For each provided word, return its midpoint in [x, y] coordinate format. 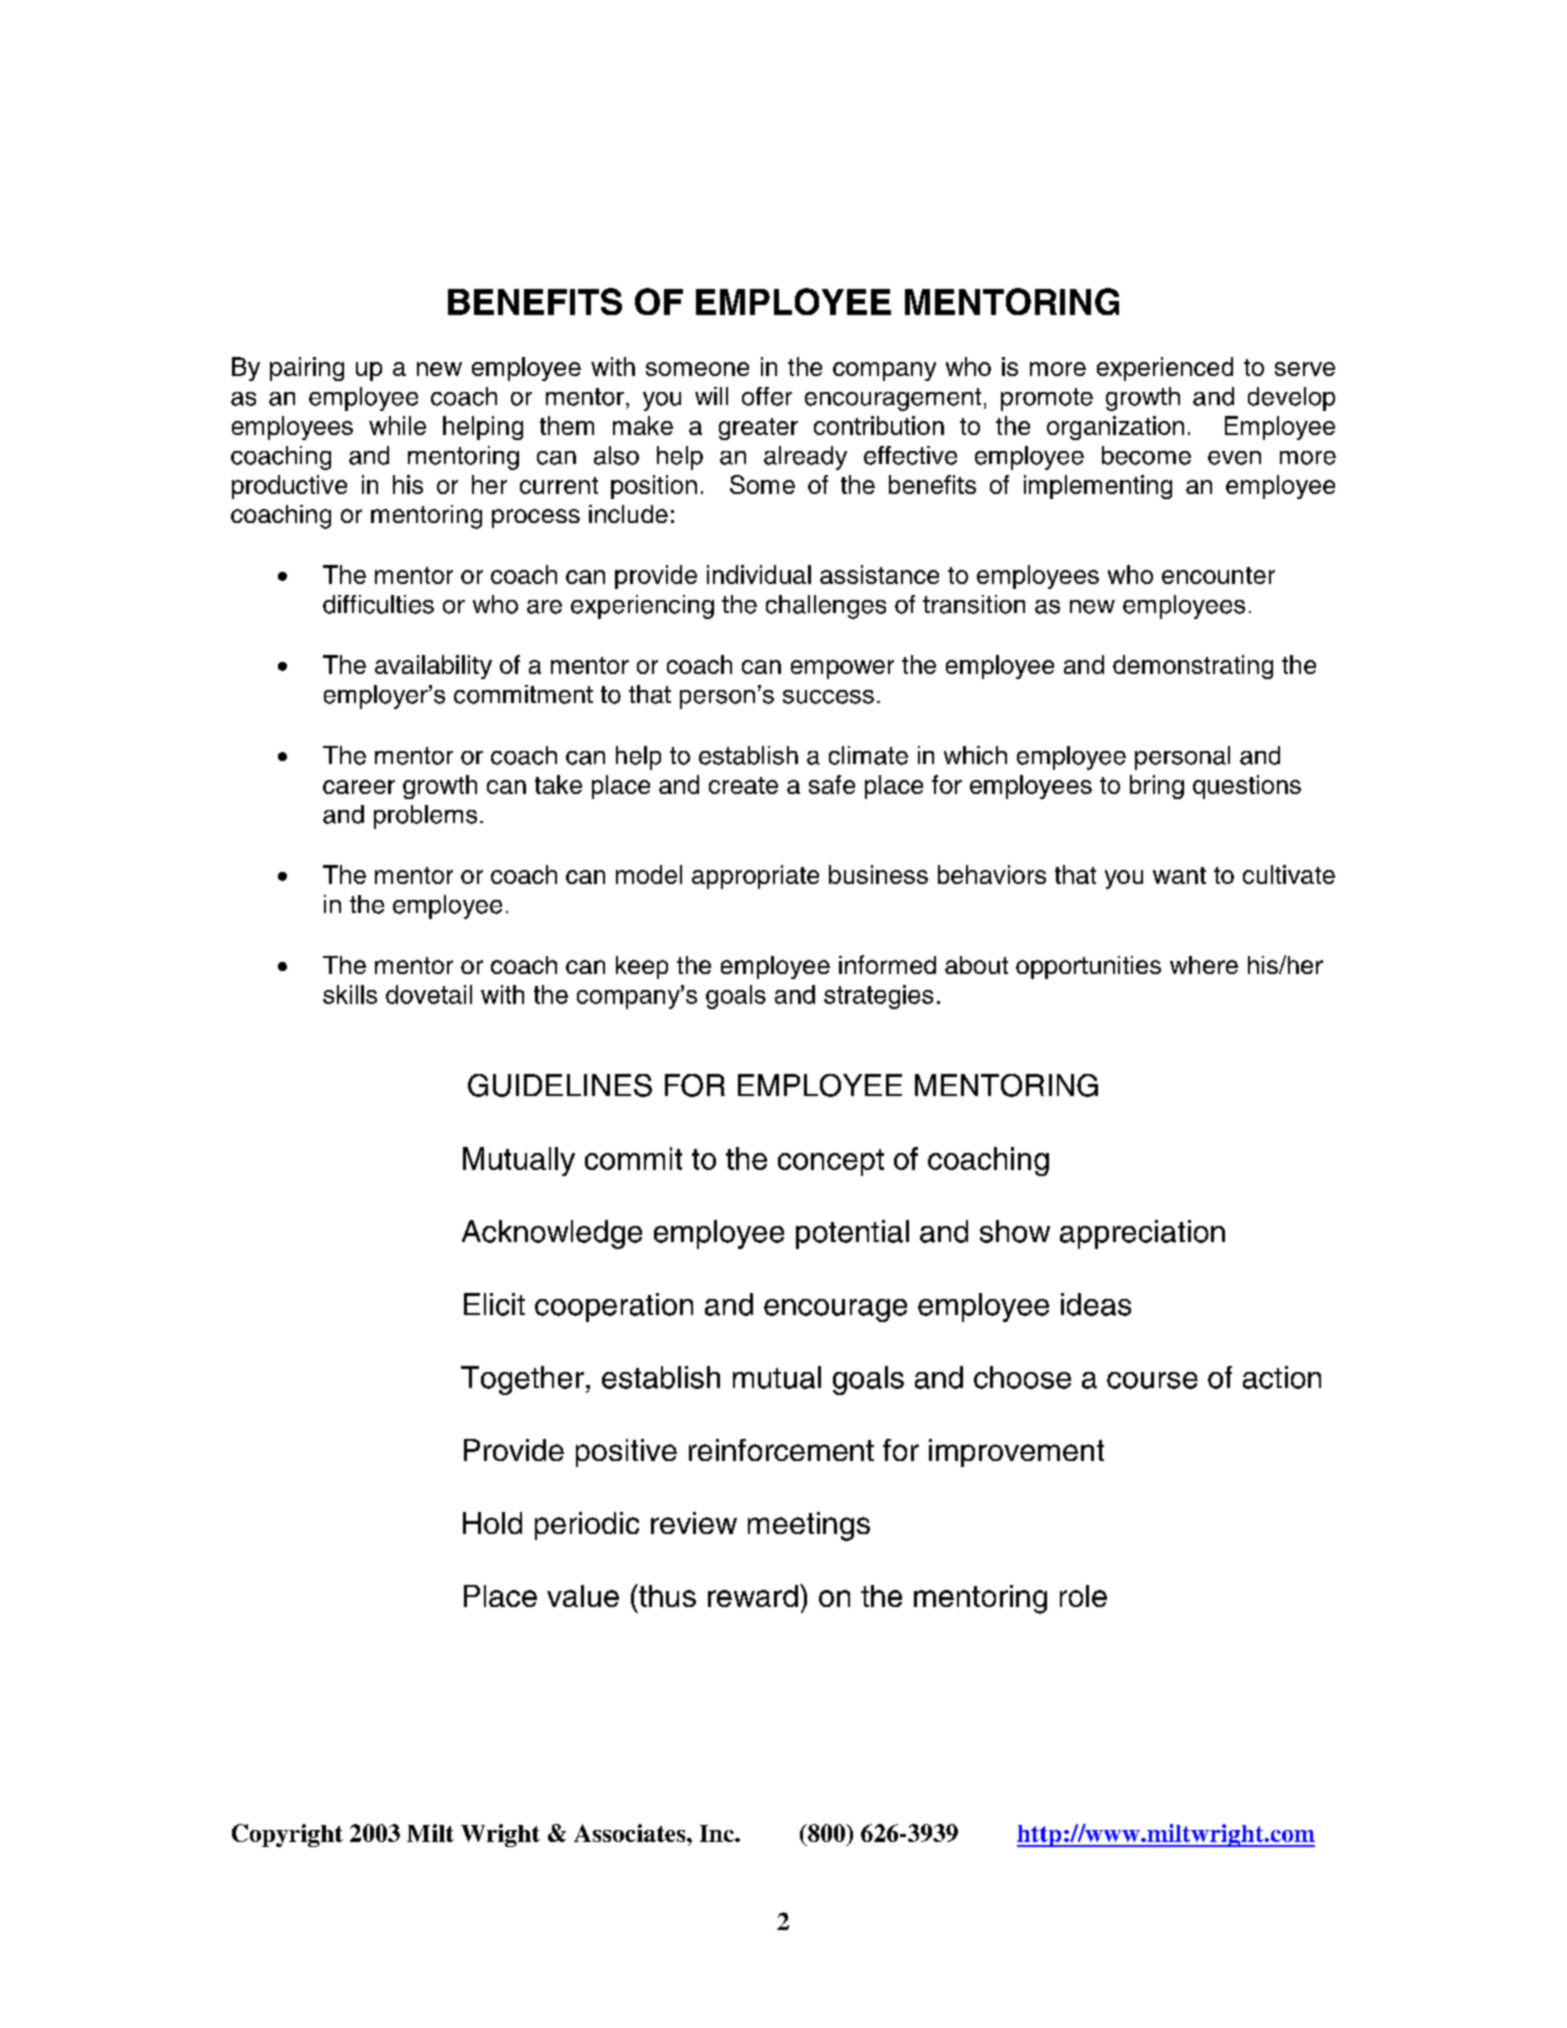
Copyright [287, 1835]
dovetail [429, 994]
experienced [1165, 369]
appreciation [1142, 1234]
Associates [631, 1833]
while [397, 425]
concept [831, 1162]
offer [767, 396]
